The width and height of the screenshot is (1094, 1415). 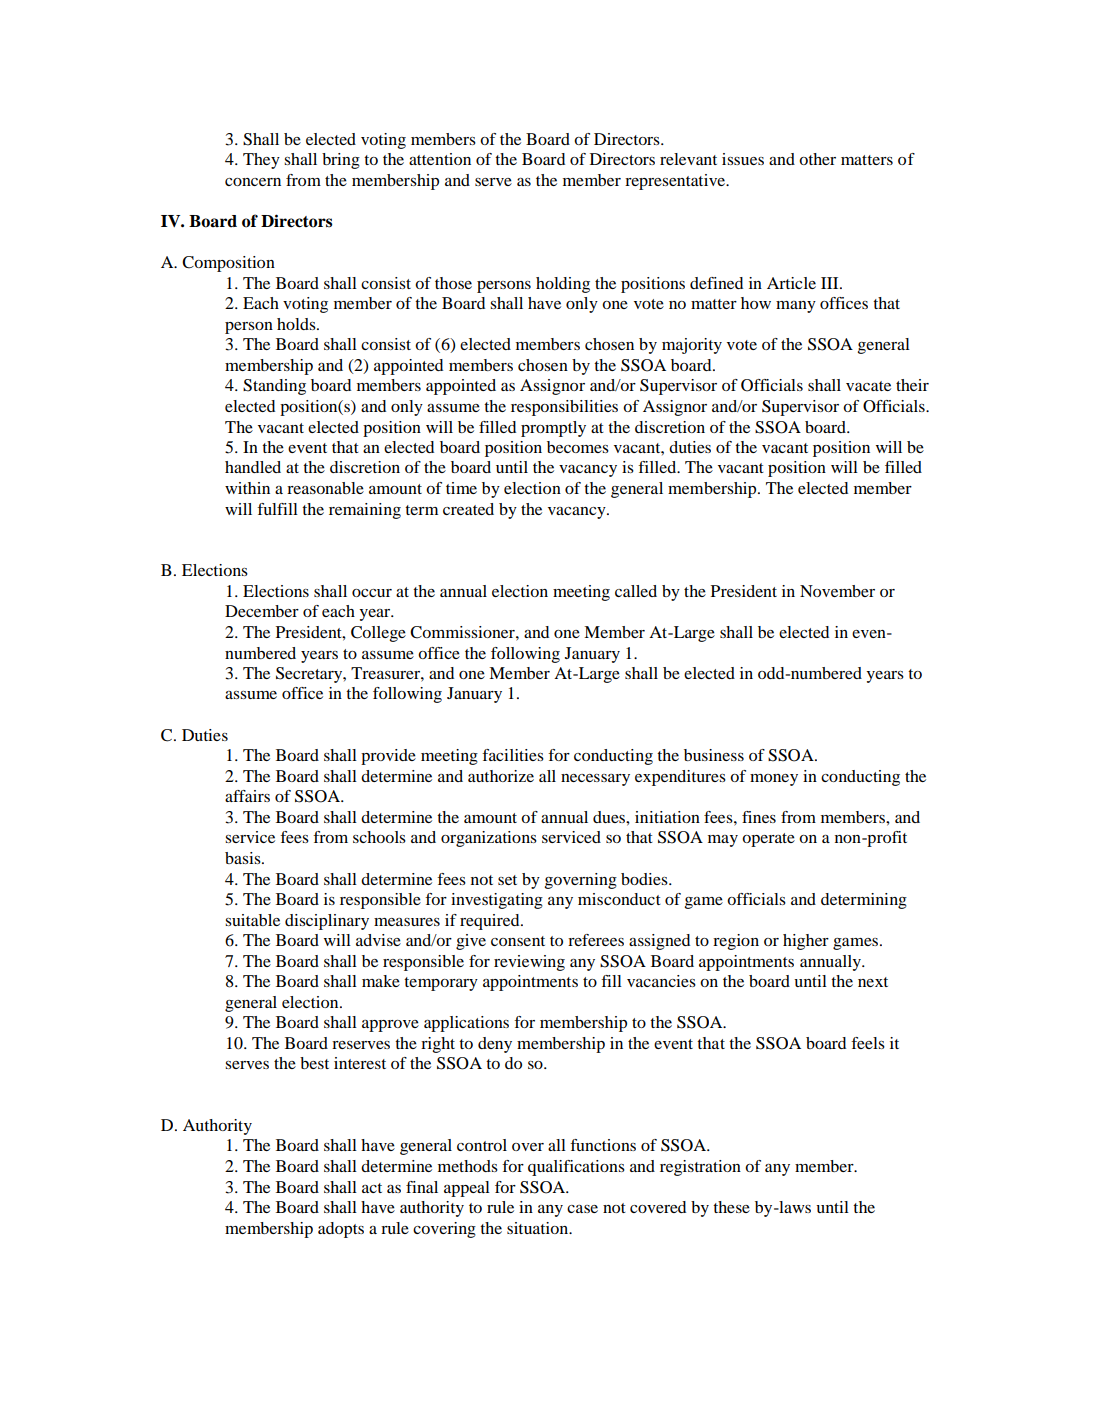 I want to click on misconduct, so click(x=619, y=899).
